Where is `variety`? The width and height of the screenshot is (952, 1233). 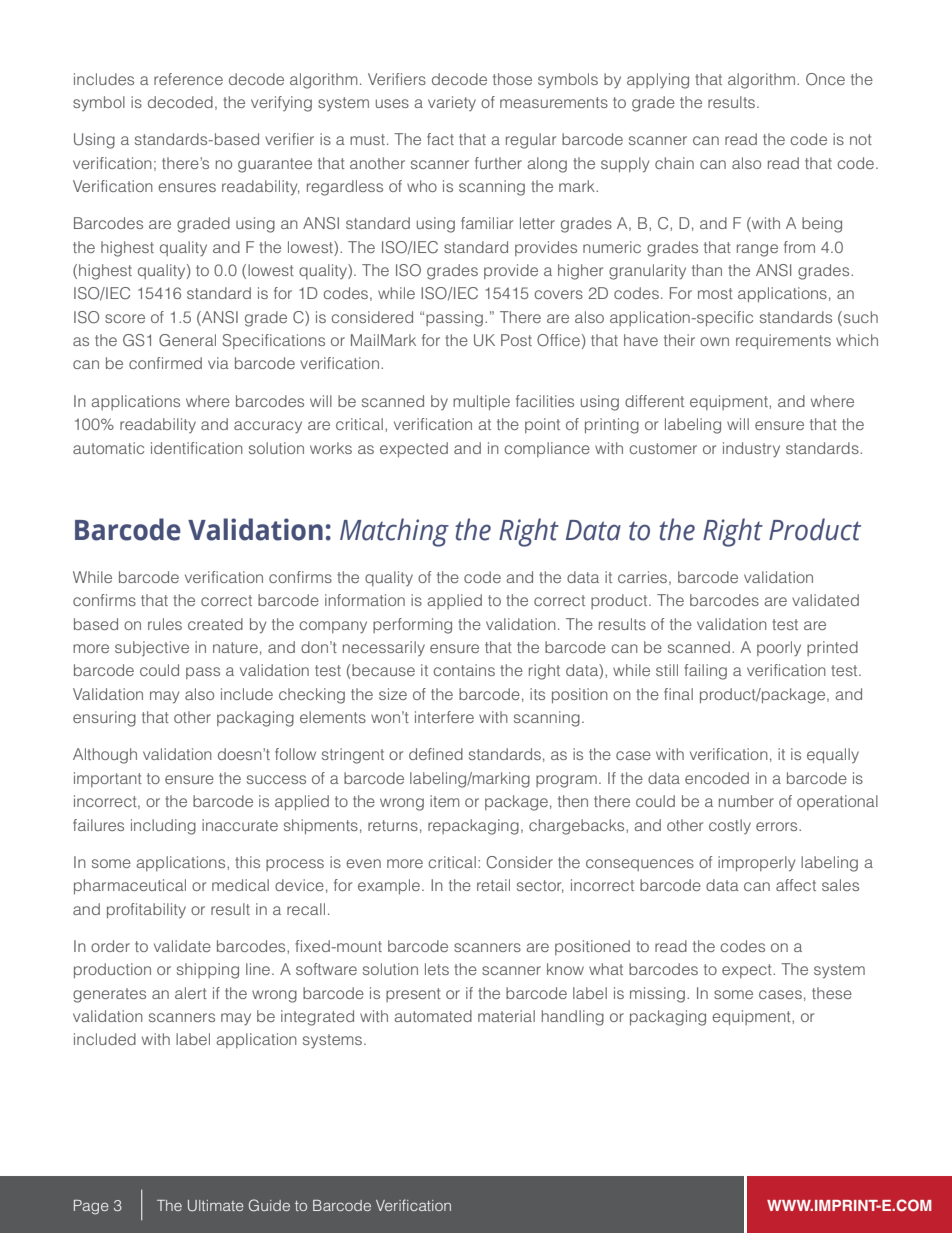
variety is located at coordinates (452, 103).
